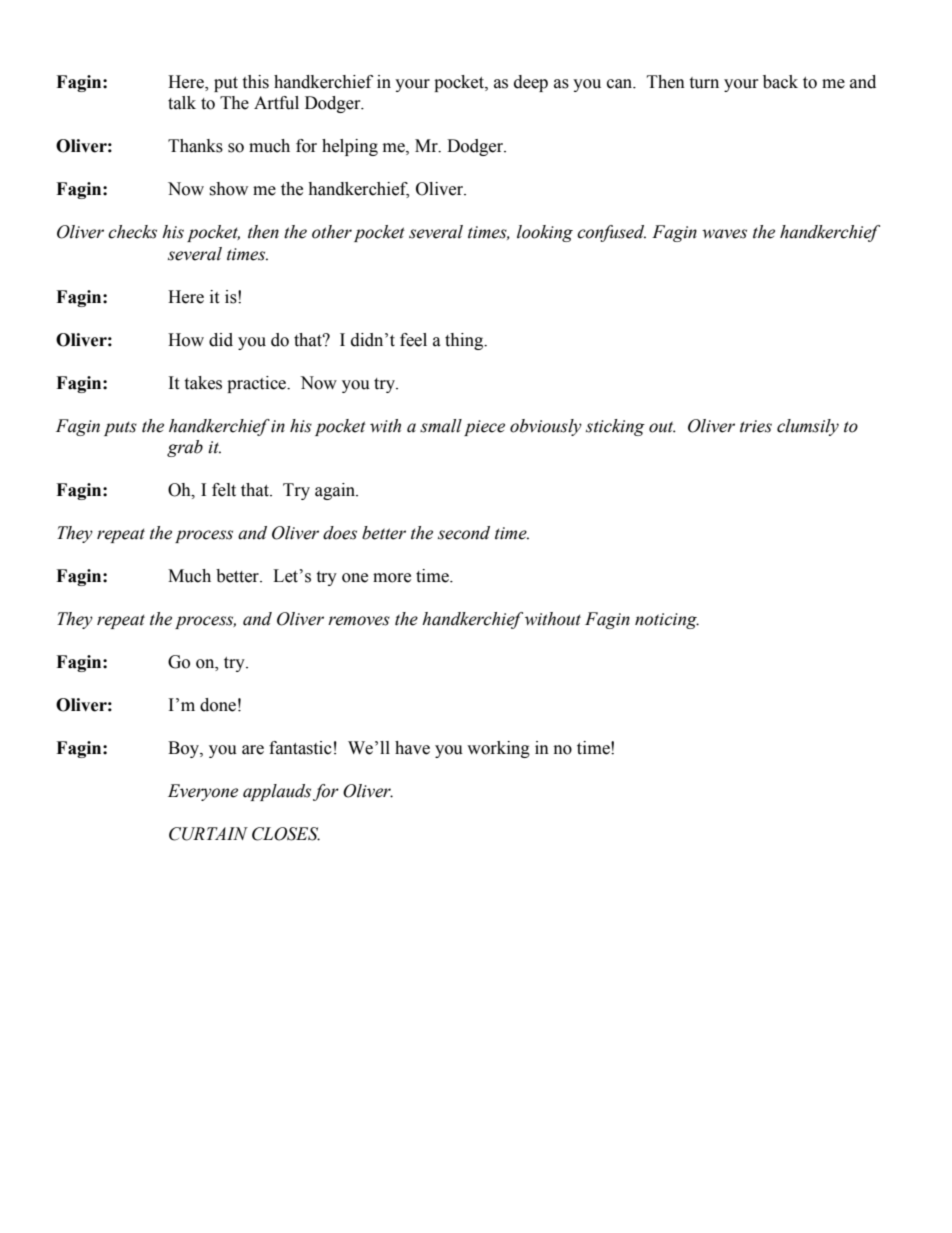  I want to click on checks, so click(132, 232).
